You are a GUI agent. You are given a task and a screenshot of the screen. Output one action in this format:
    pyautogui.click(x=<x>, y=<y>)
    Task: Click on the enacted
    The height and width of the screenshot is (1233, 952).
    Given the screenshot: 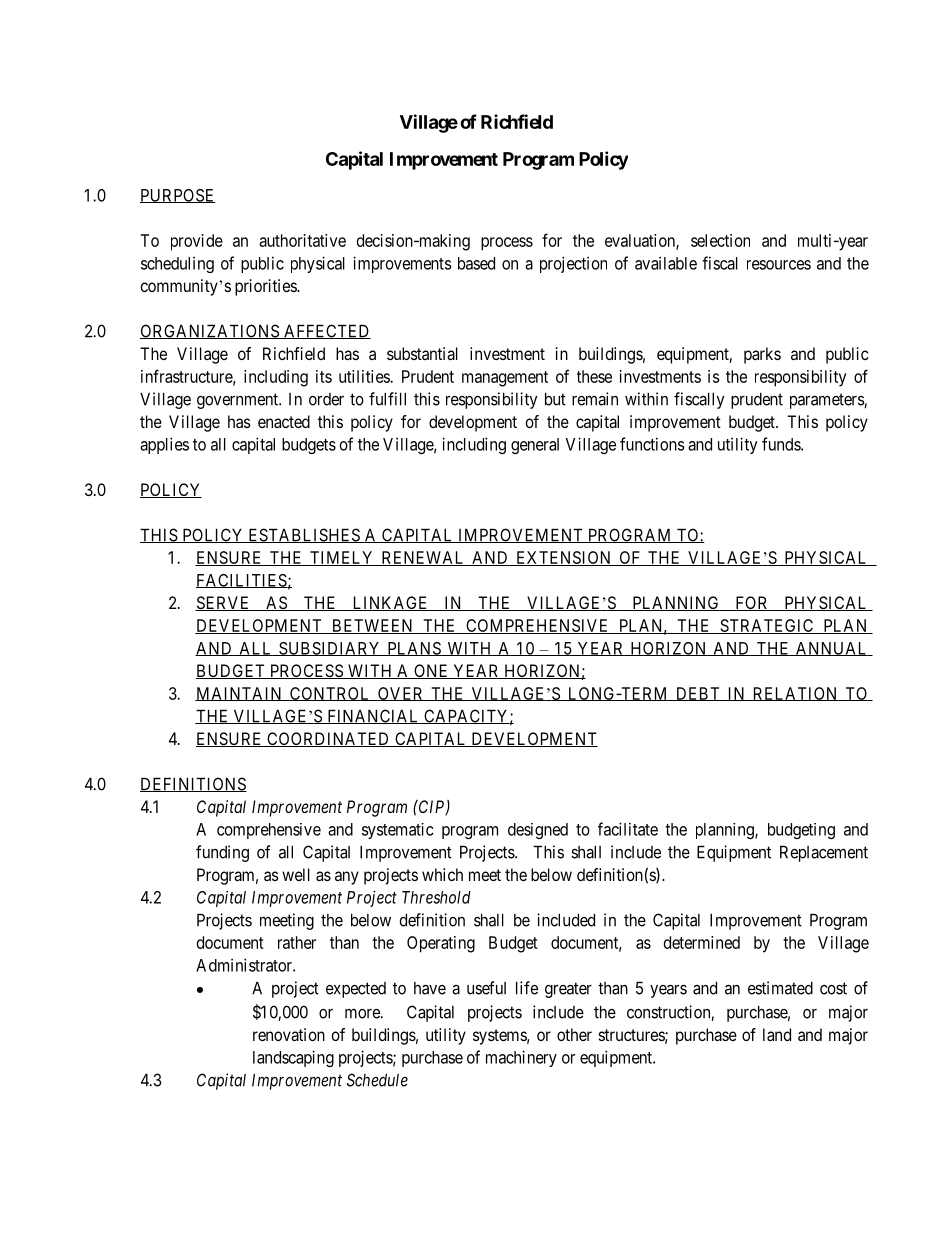 What is the action you would take?
    pyautogui.click(x=284, y=421)
